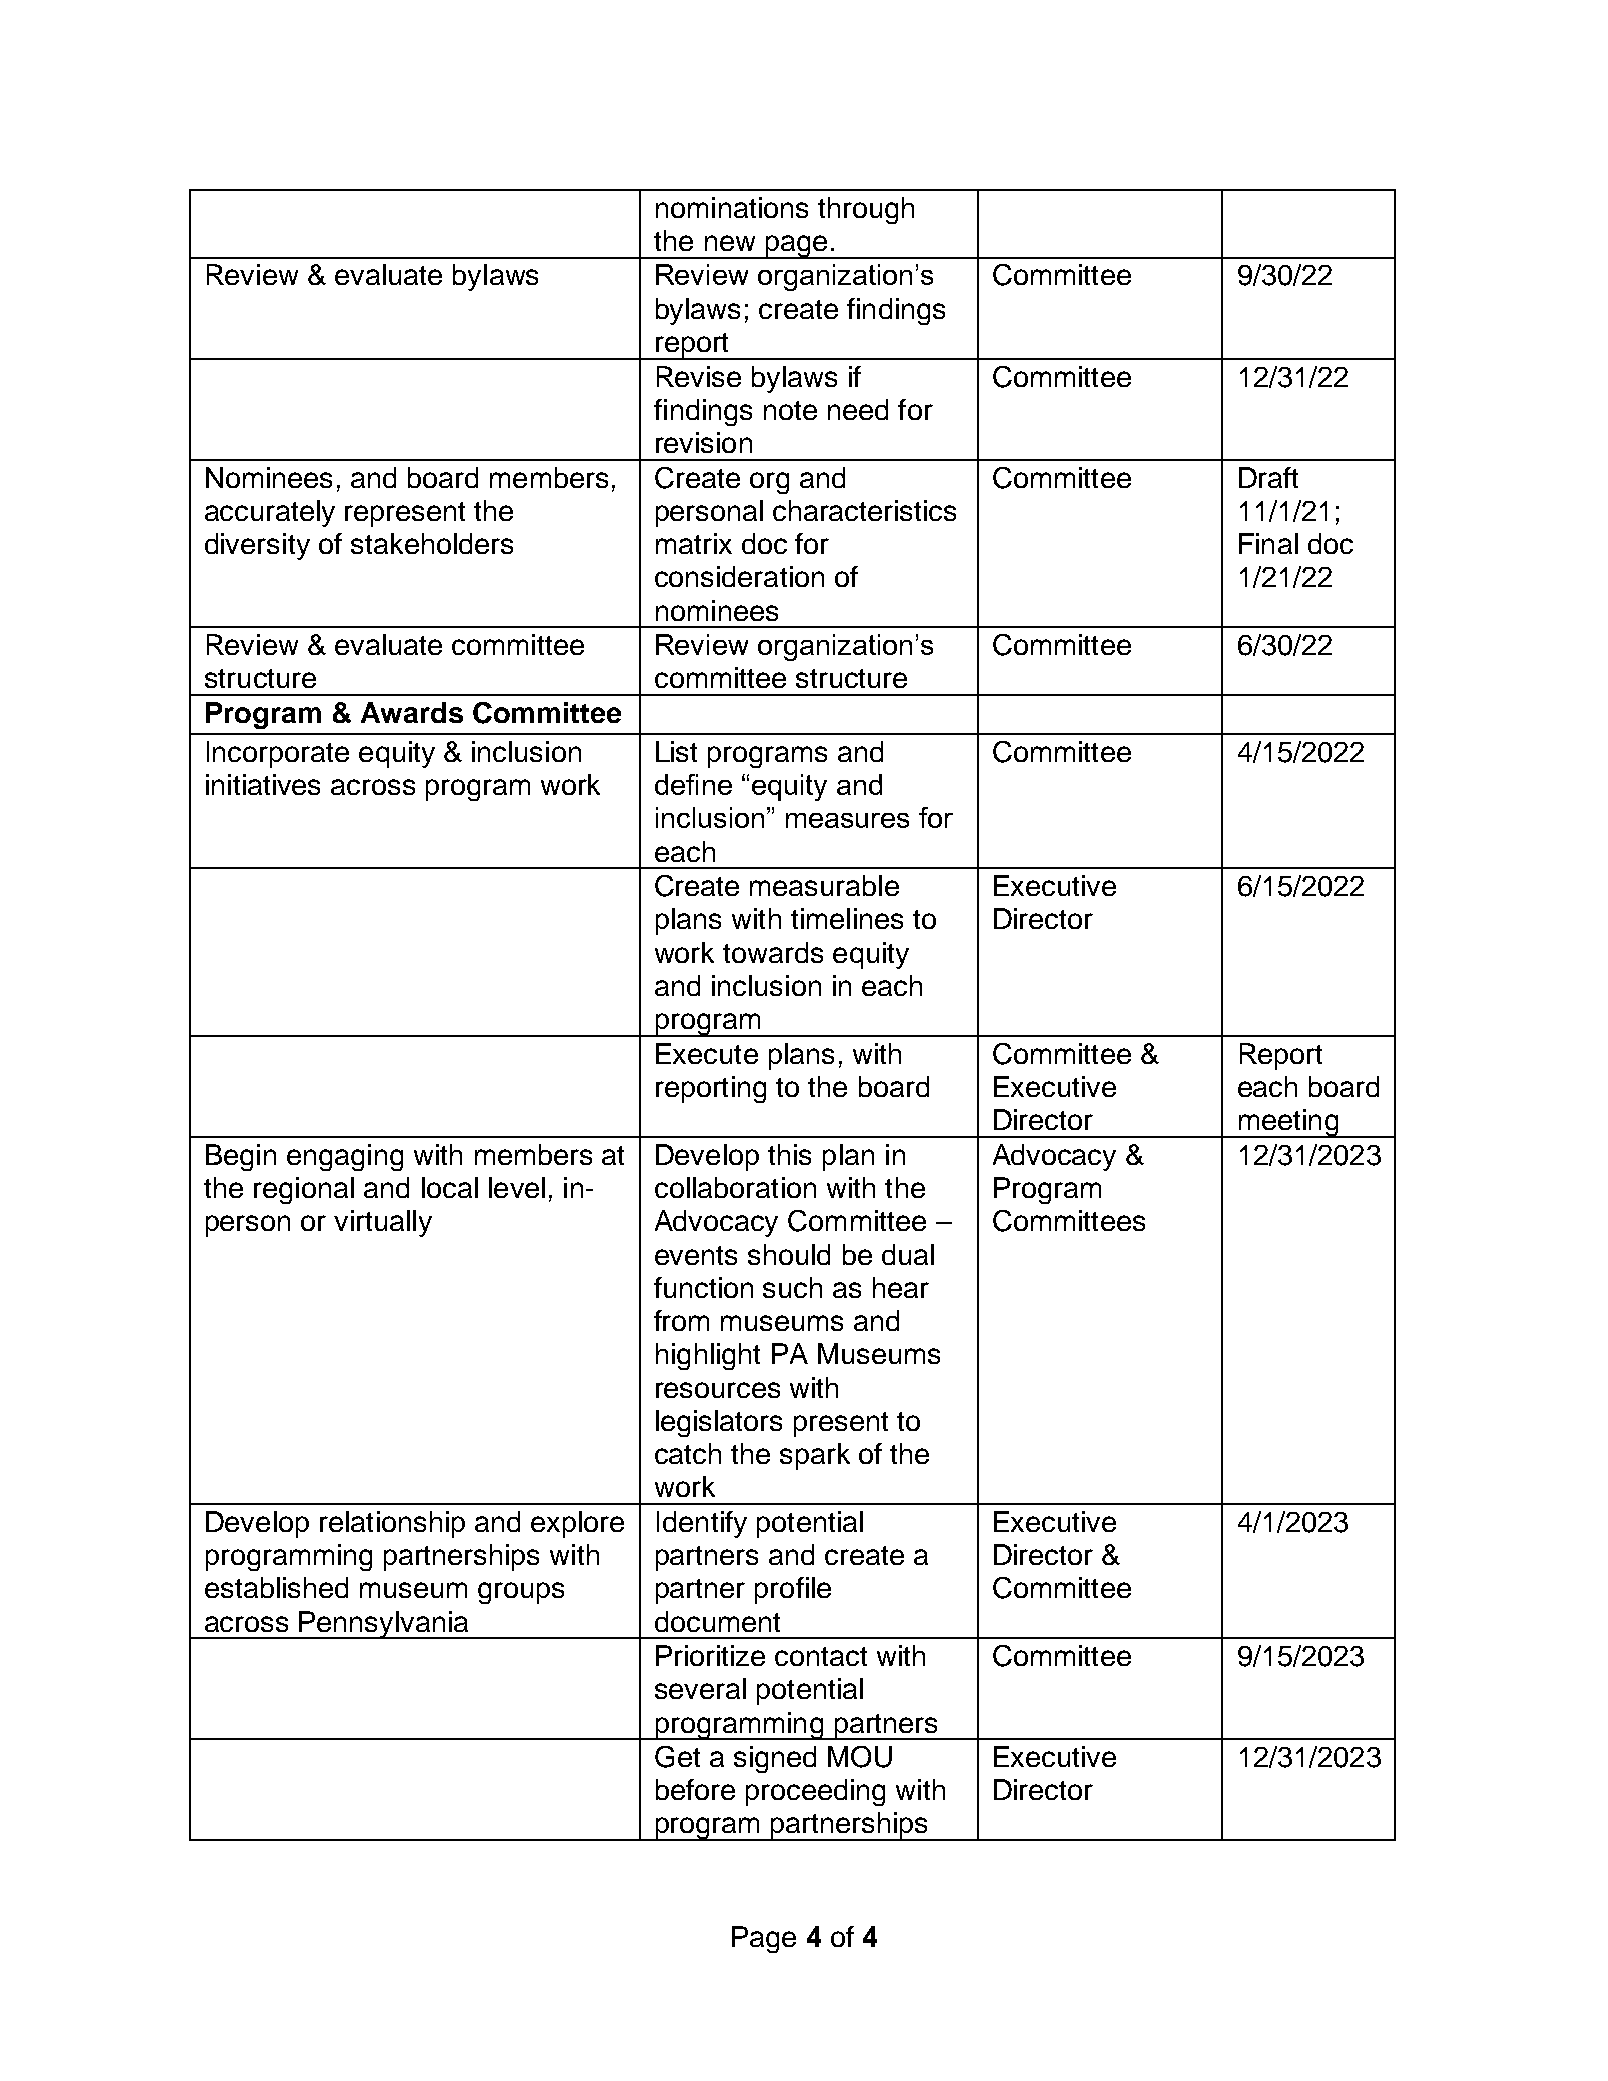  What do you see at coordinates (1288, 1123) in the page?
I see `meeting` at bounding box center [1288, 1123].
